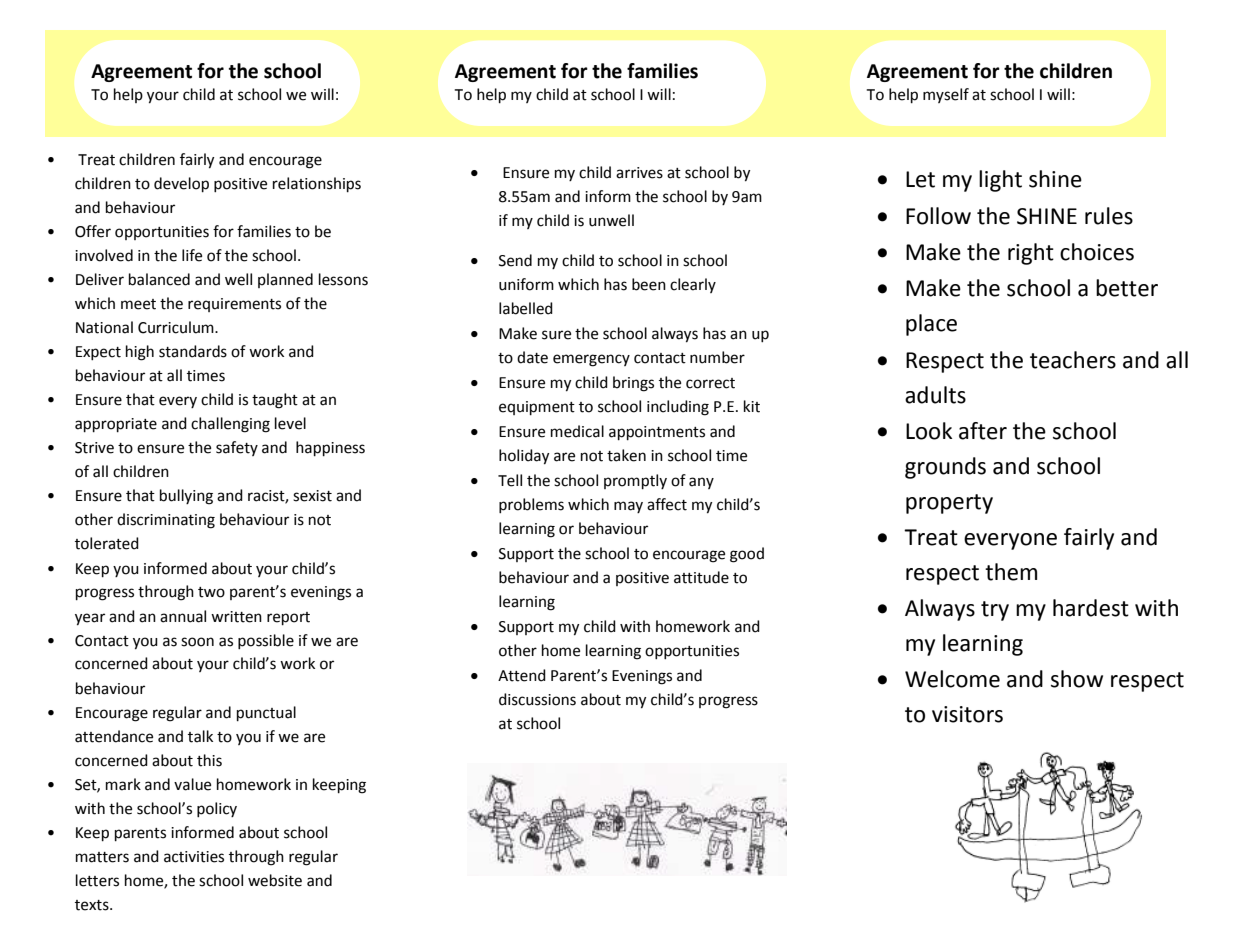  I want to click on myself, so click(946, 95).
